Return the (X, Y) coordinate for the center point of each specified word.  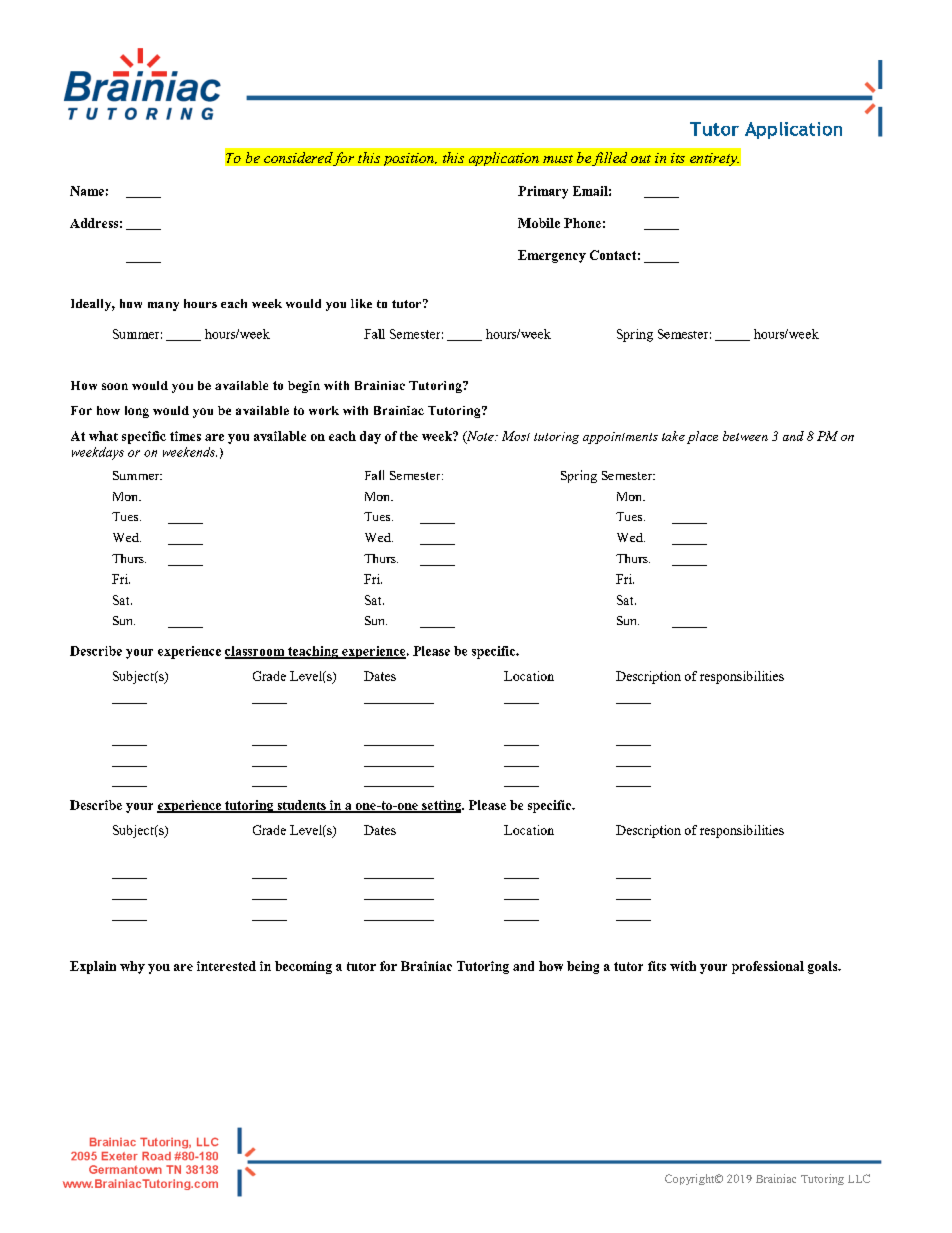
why (132, 967)
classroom (256, 652)
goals (824, 967)
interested (226, 966)
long (137, 412)
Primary (543, 192)
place (702, 437)
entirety (714, 159)
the (409, 436)
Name (87, 191)
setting (442, 806)
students (301, 806)
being (583, 967)
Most (516, 436)
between (745, 436)
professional (768, 967)
